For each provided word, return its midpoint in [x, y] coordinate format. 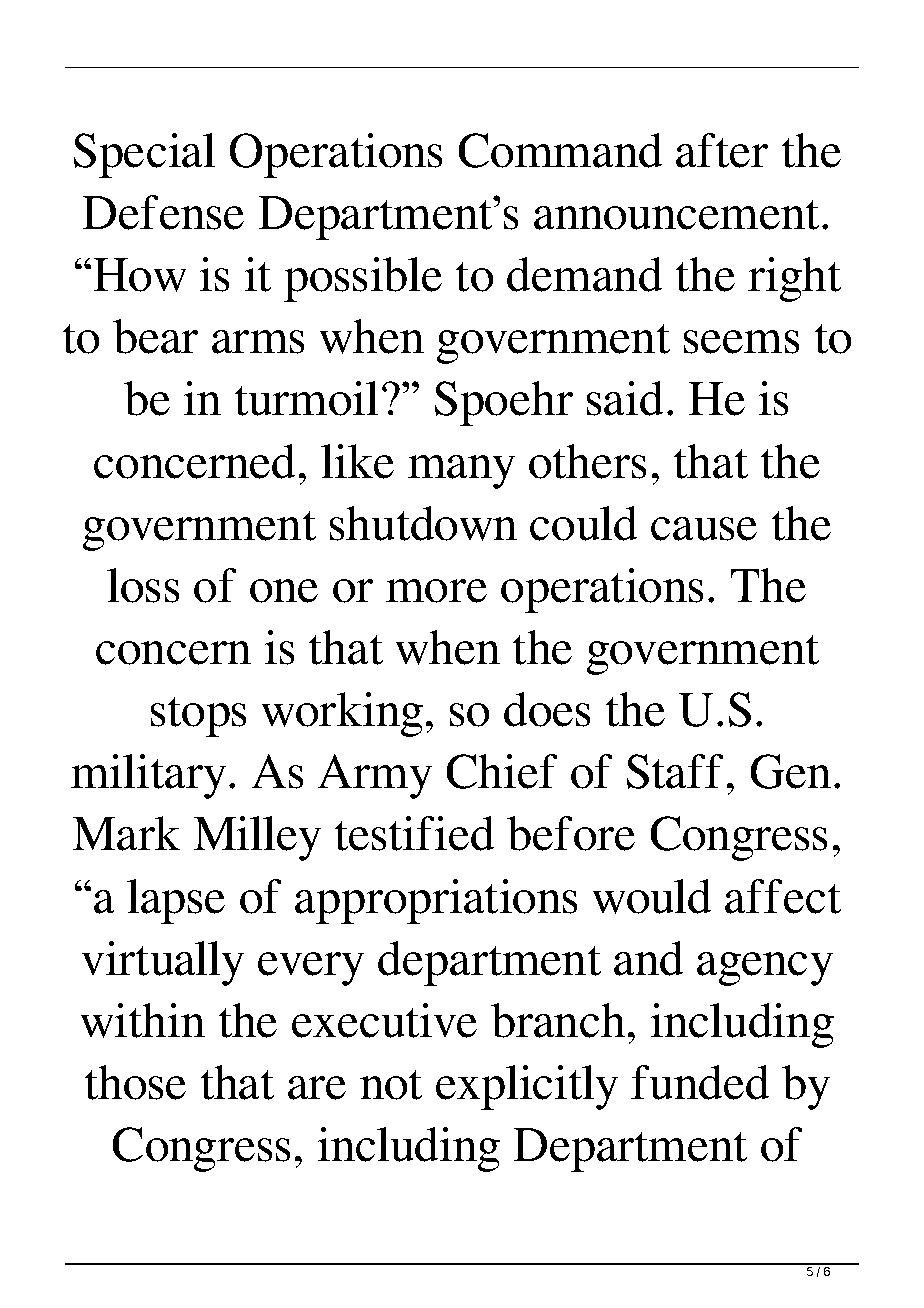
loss [143, 585]
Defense [163, 212]
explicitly [527, 1087]
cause [704, 529]
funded [700, 1082]
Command [560, 150]
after [722, 150]
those [135, 1082]
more [436, 591]
